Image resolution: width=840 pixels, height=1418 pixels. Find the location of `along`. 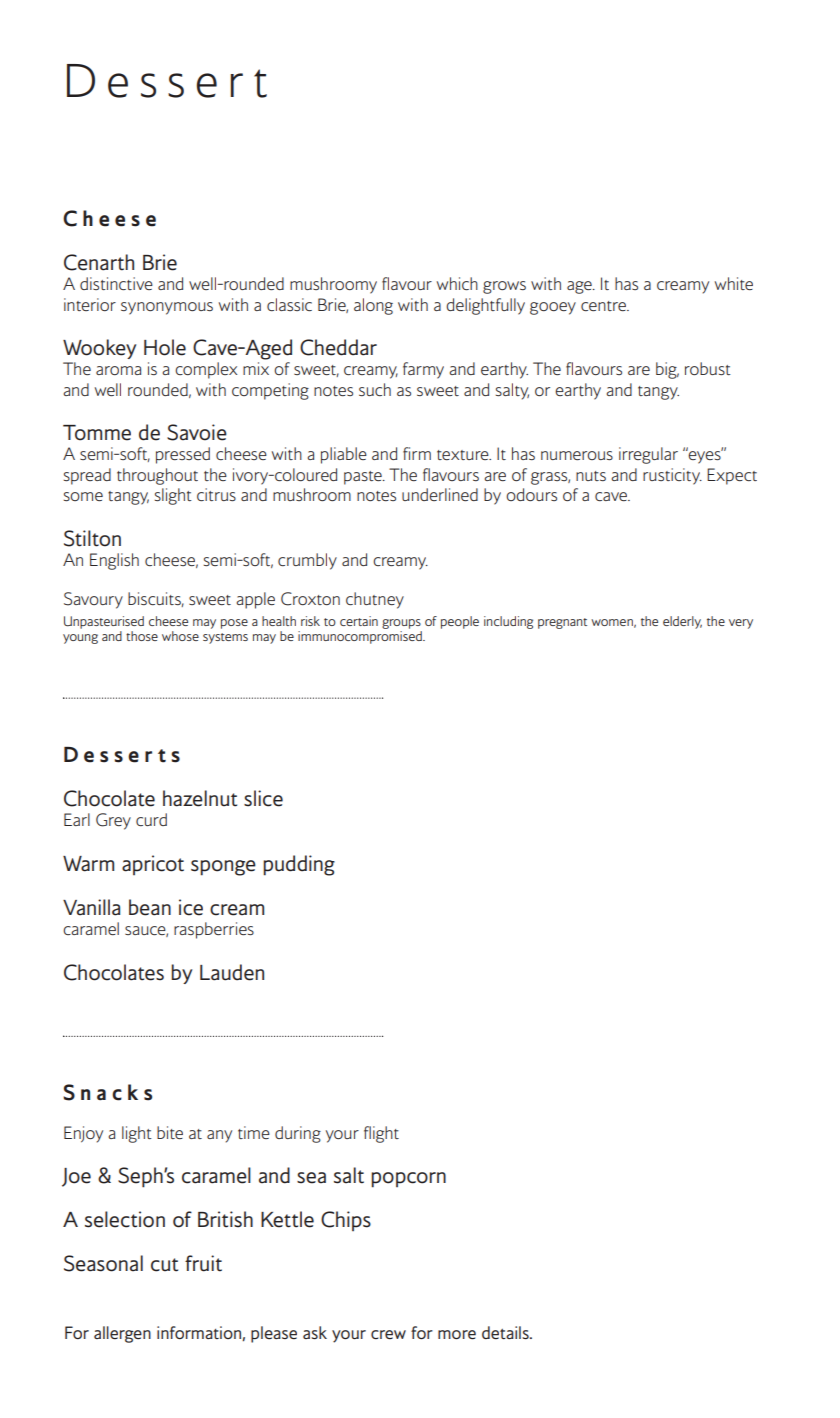

along is located at coordinates (373, 306).
